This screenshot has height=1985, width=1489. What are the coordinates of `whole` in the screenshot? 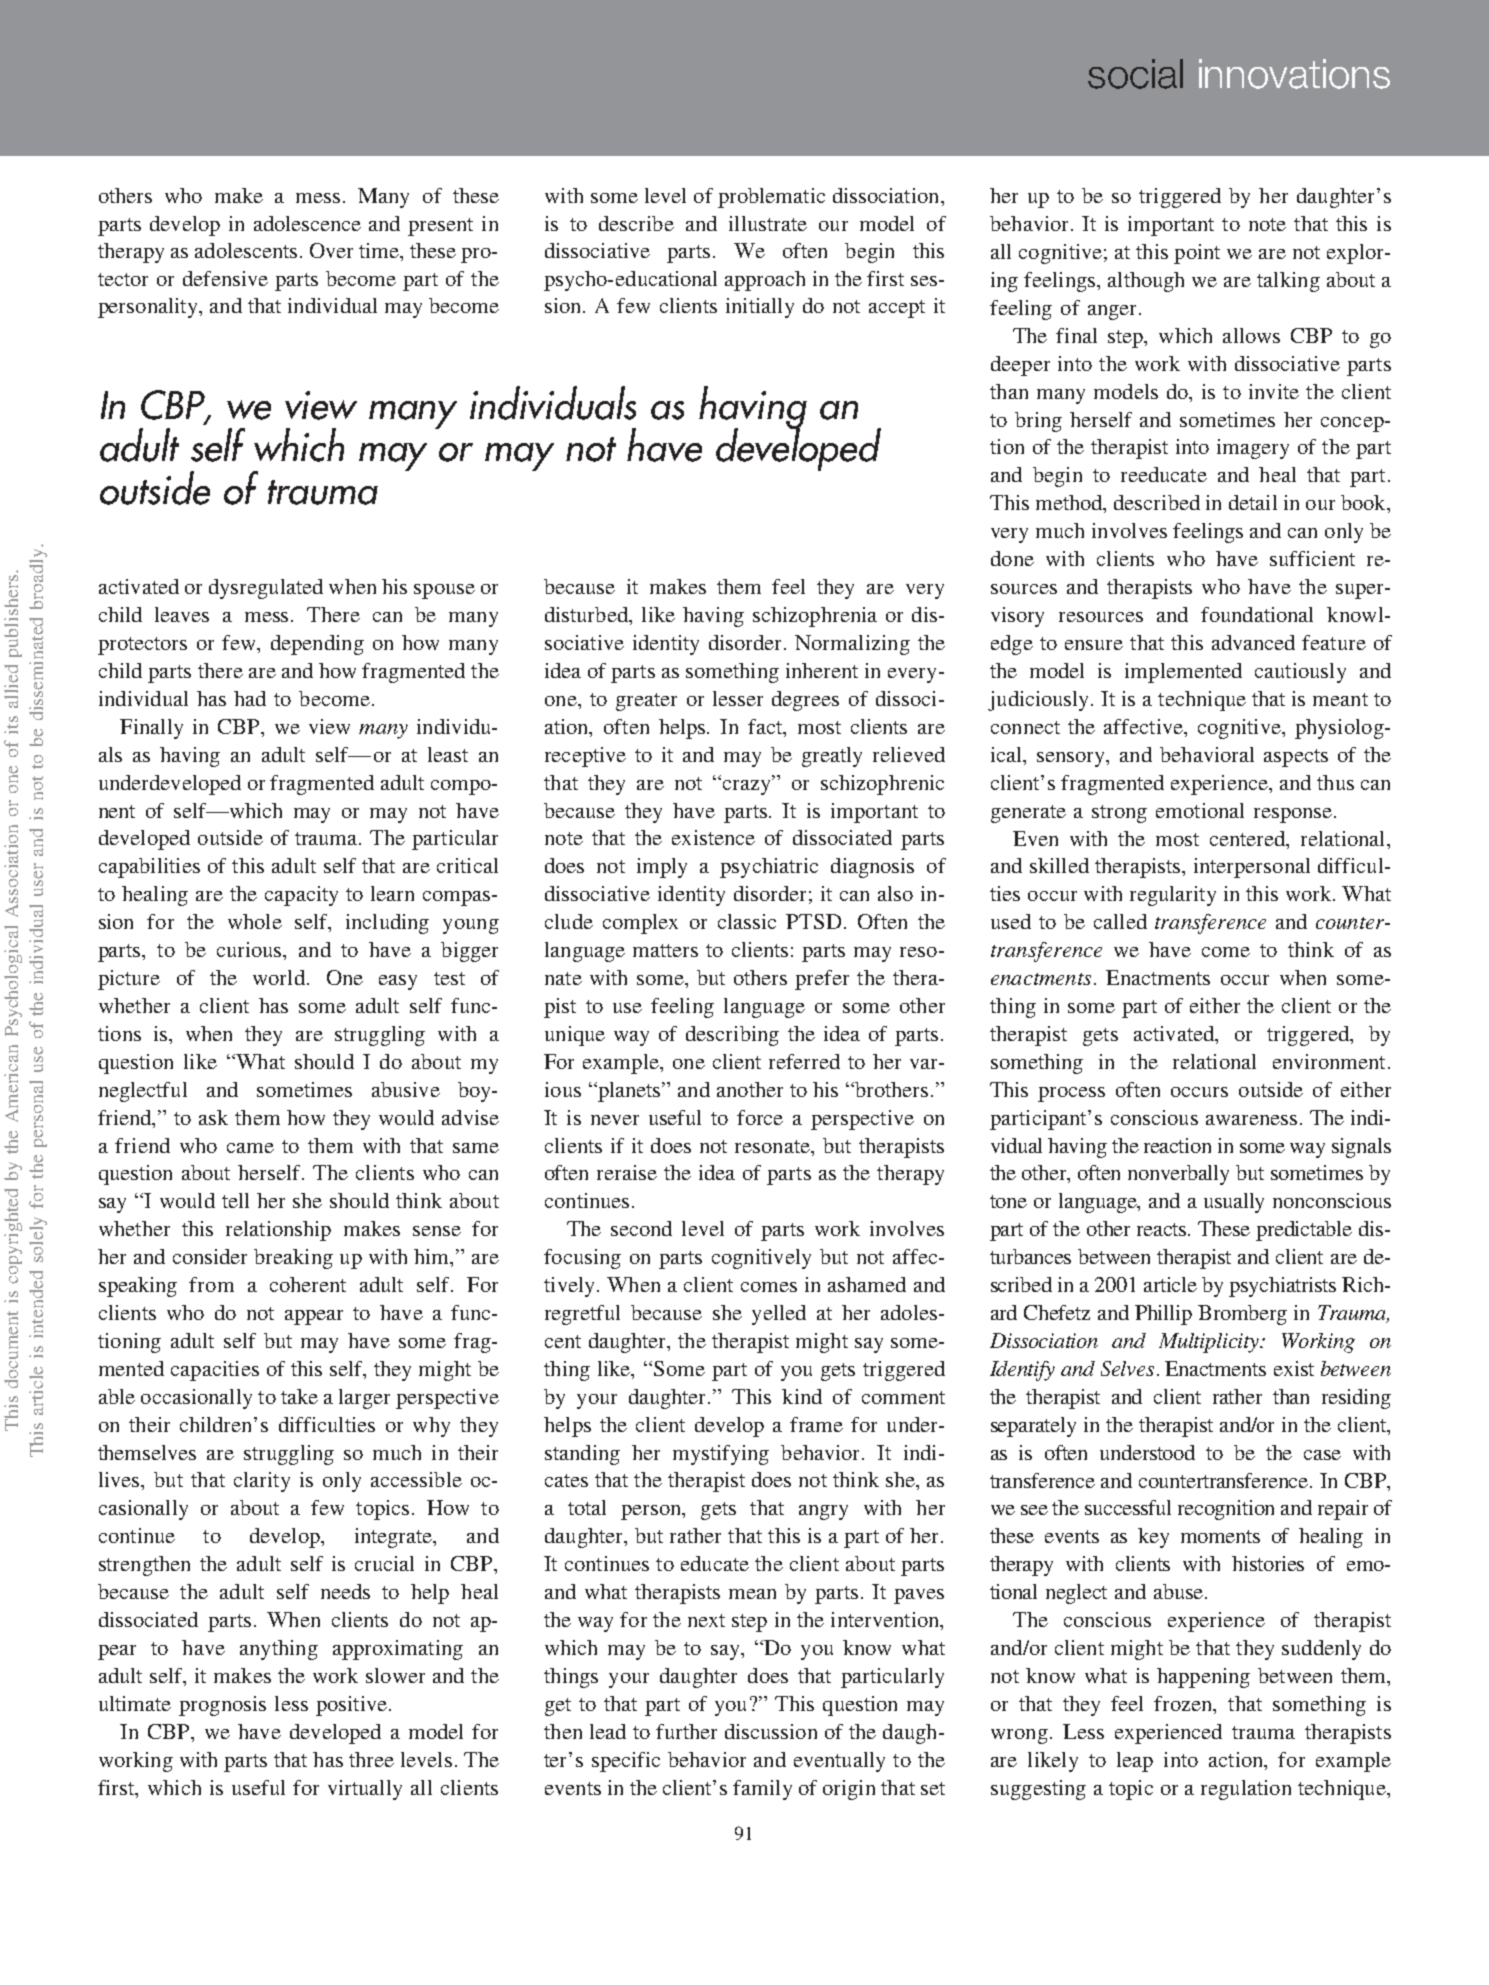 It's located at (255, 921).
